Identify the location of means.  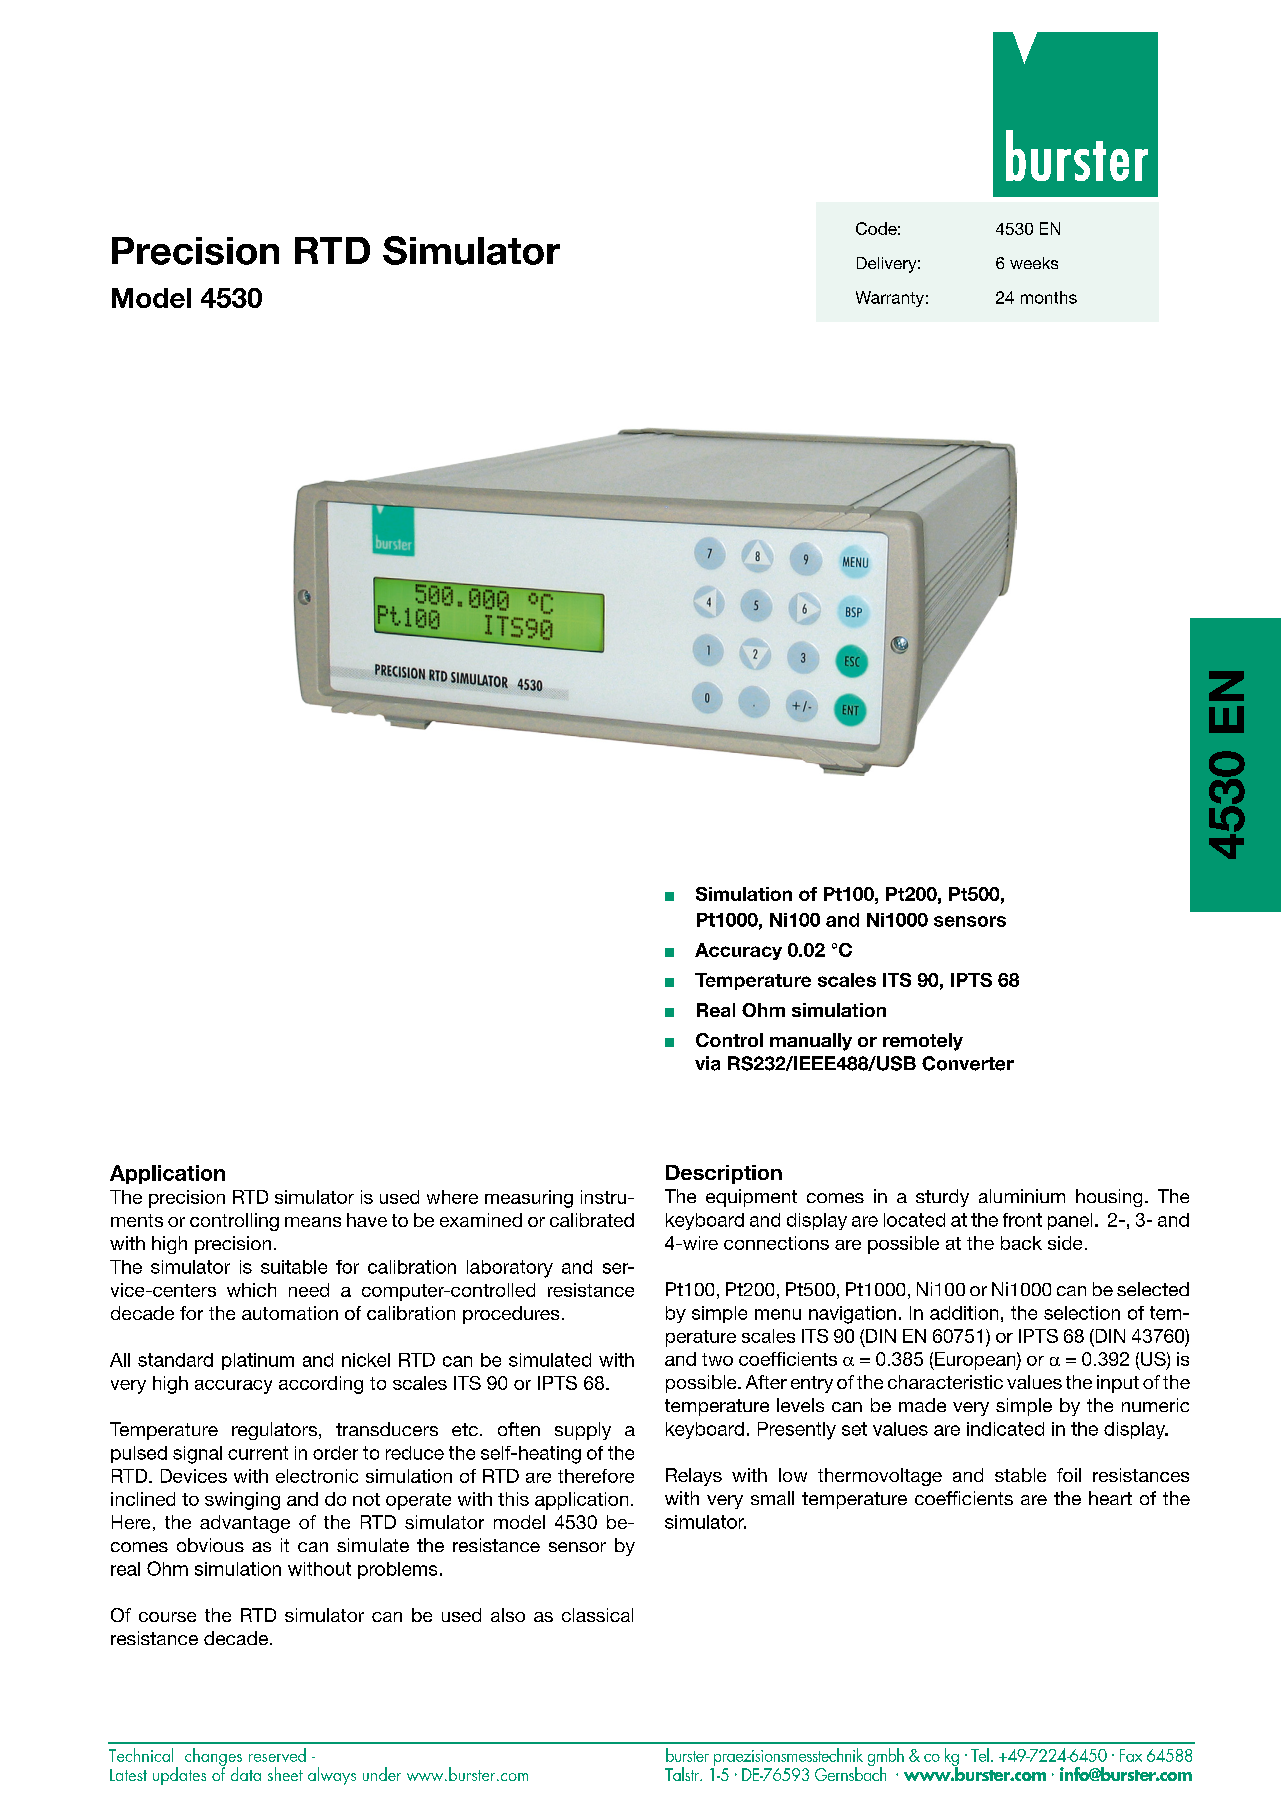
(313, 1222).
